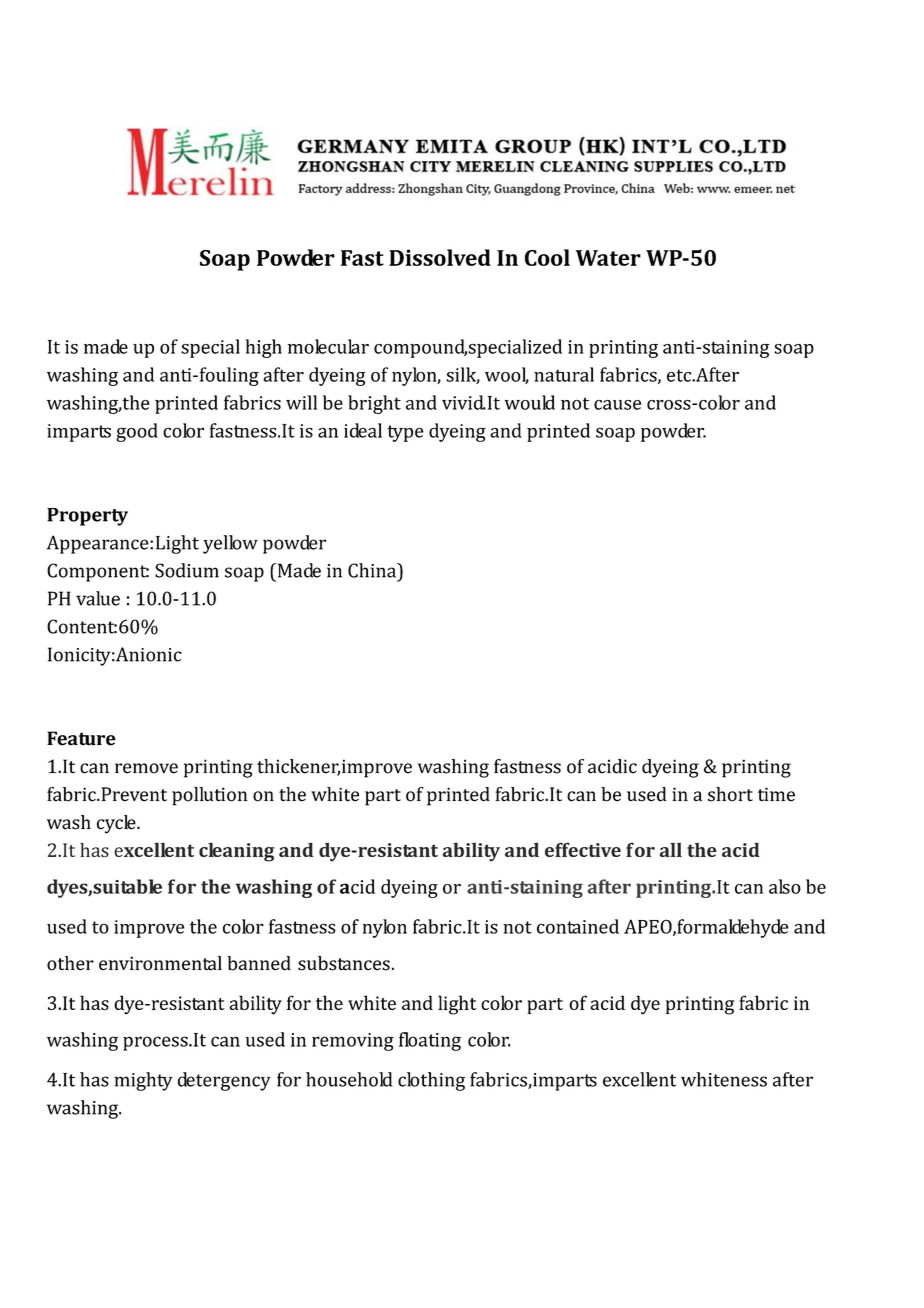 This document has height=1308, width=924. I want to click on mighty, so click(143, 1081).
